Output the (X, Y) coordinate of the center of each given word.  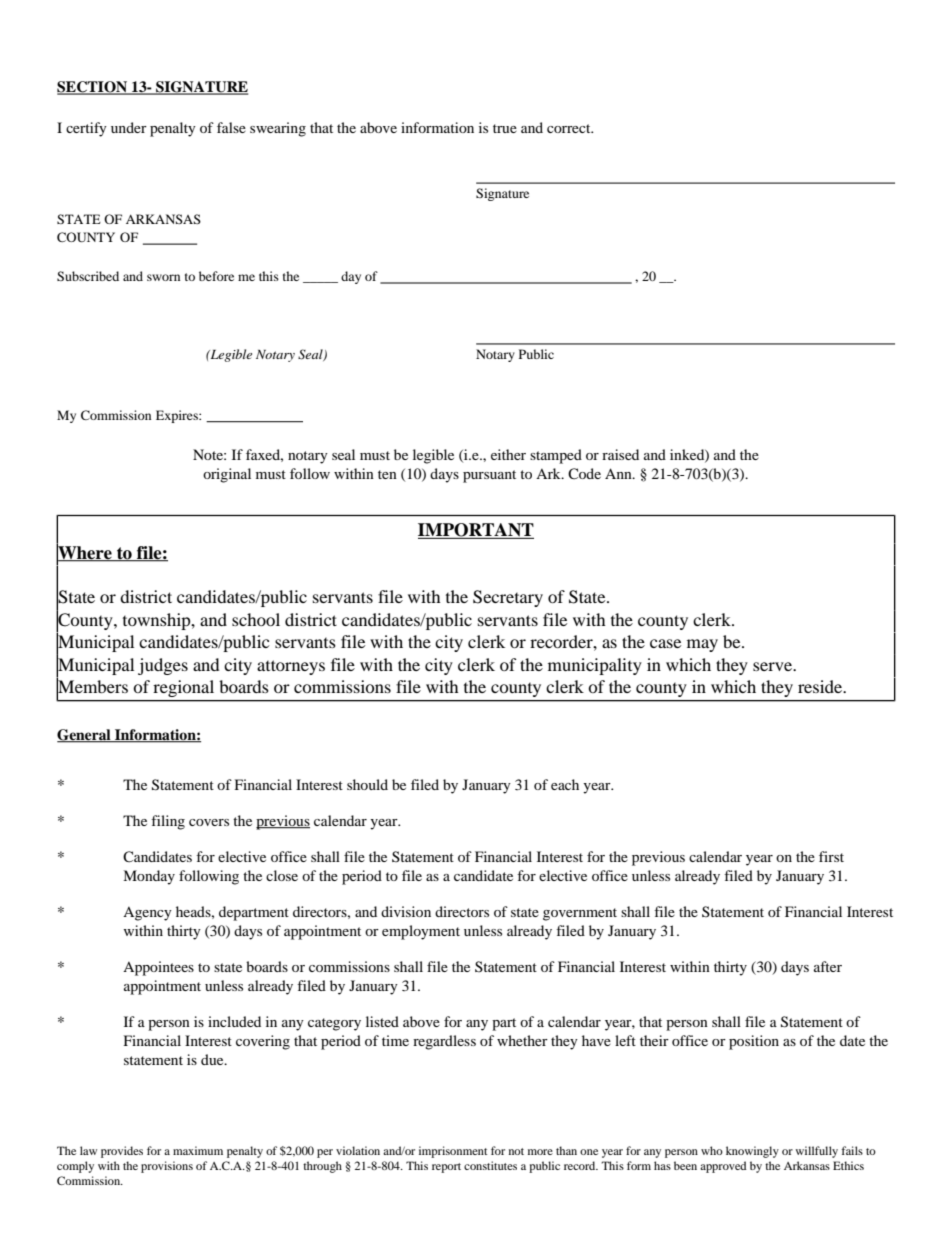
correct (570, 128)
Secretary (508, 598)
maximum (198, 1150)
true (505, 128)
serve (773, 666)
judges (163, 666)
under (129, 127)
